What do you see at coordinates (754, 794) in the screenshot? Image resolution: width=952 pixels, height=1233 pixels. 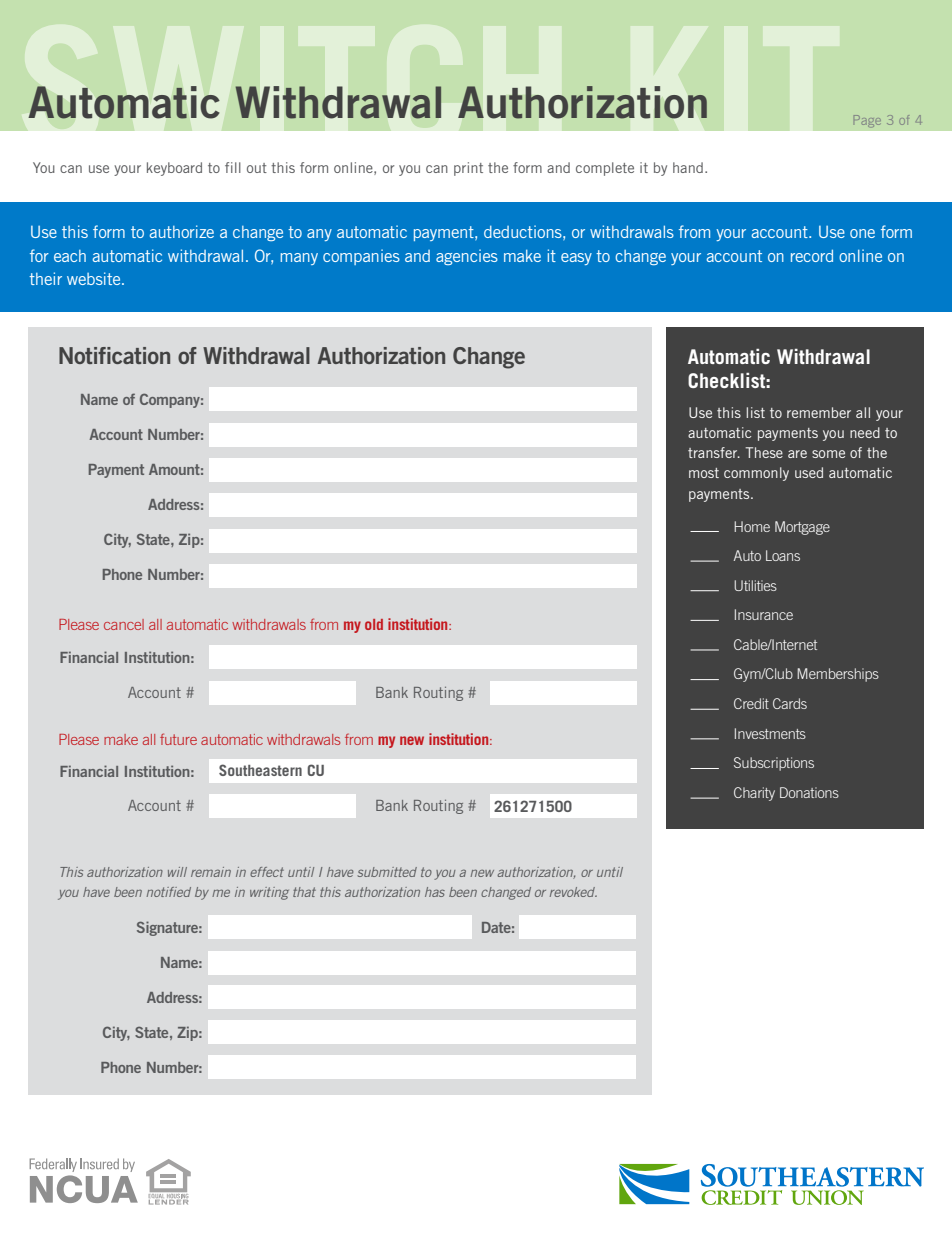 I see `Charity` at bounding box center [754, 794].
